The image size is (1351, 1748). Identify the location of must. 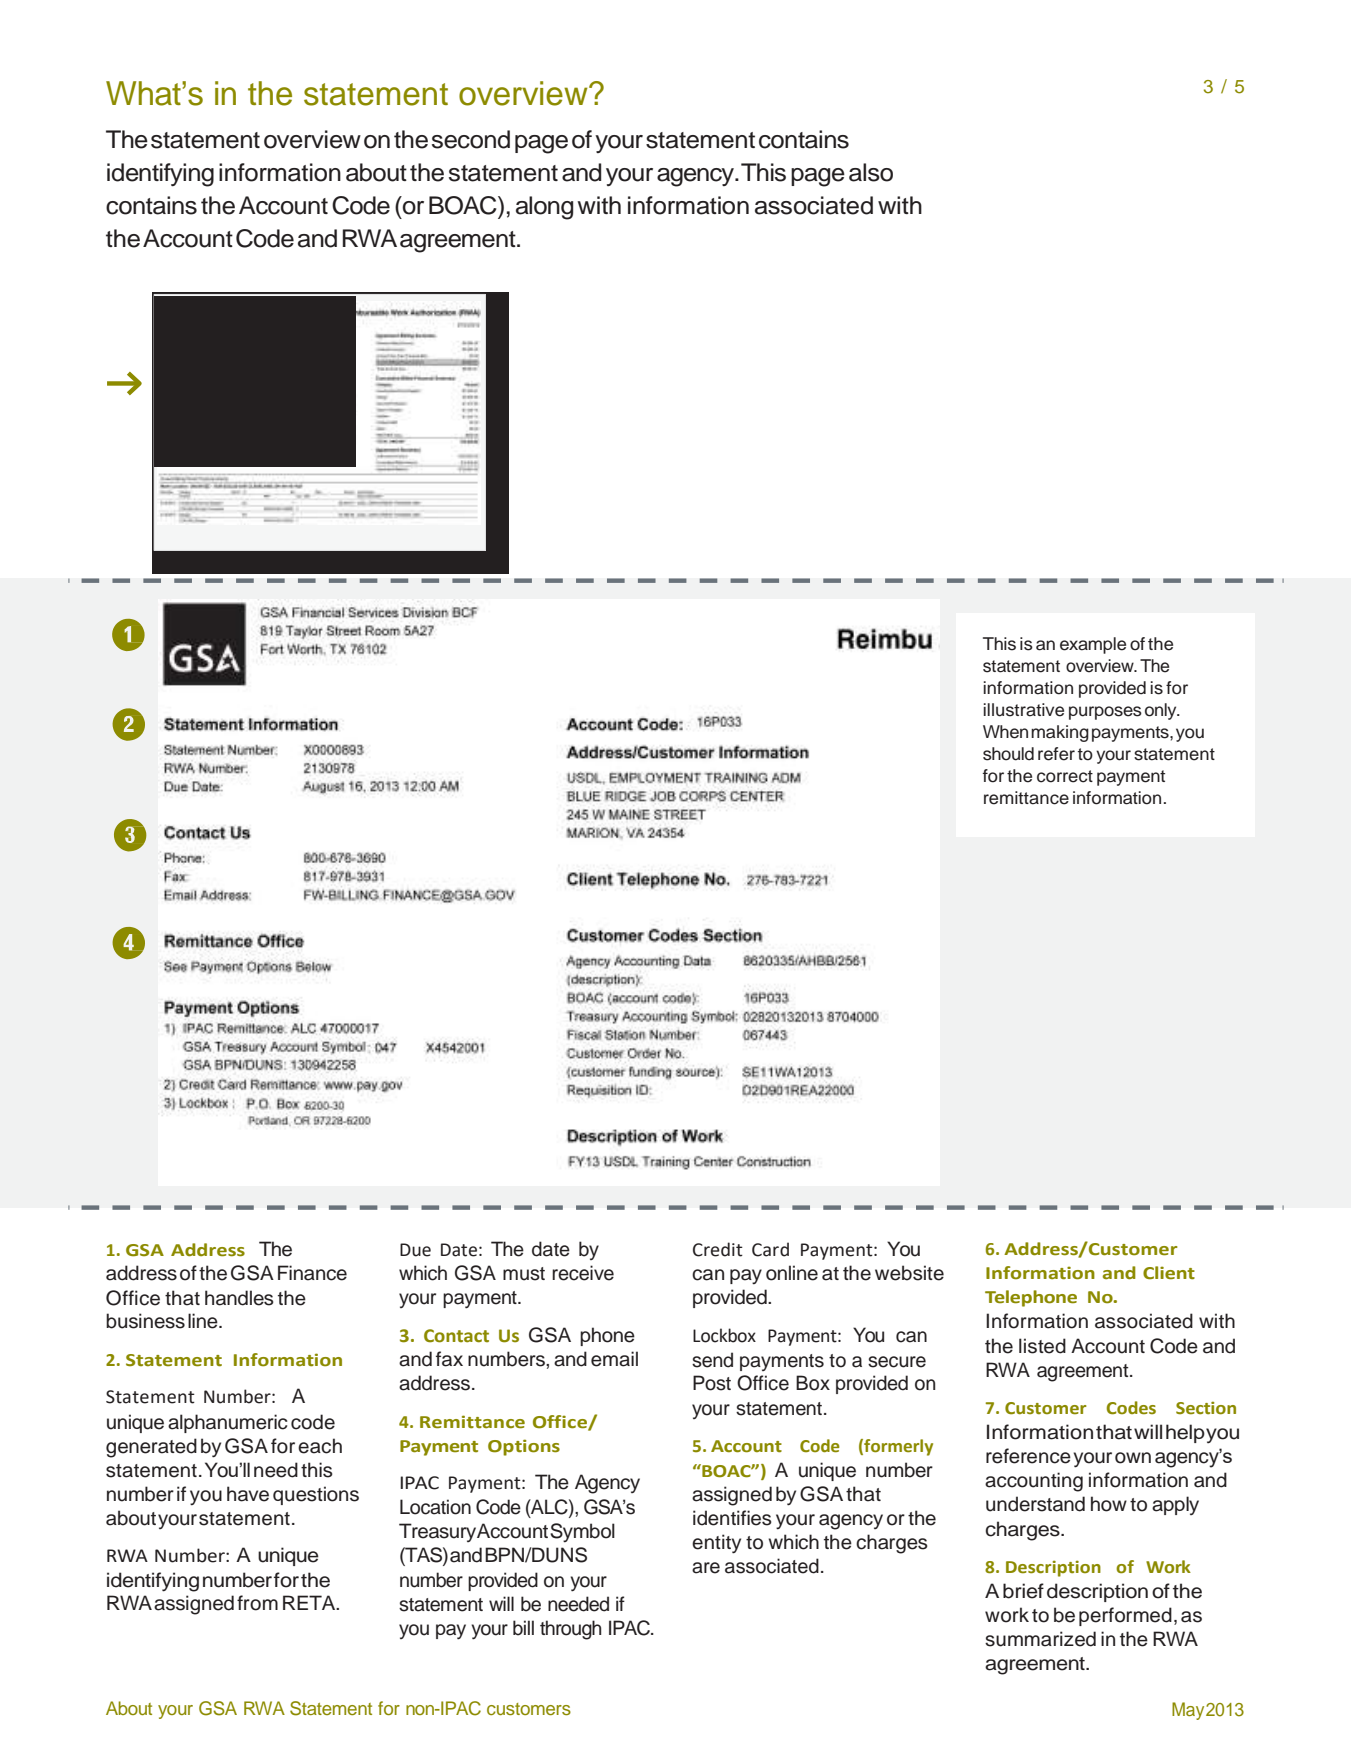
(524, 1274).
